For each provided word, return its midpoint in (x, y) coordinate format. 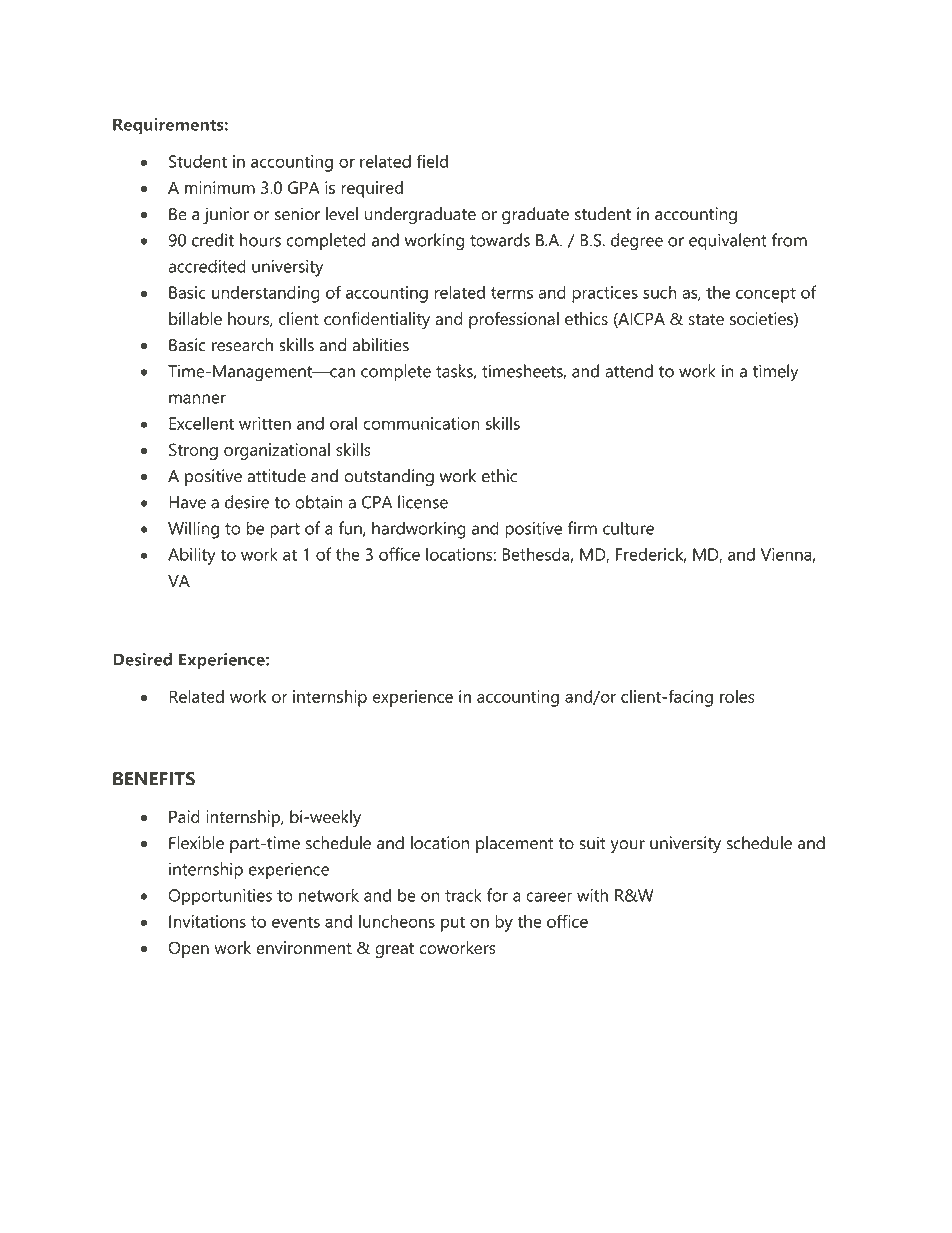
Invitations (207, 921)
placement (515, 844)
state (706, 319)
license (423, 502)
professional (514, 320)
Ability (192, 556)
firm (582, 528)
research (242, 345)
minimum (220, 187)
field (432, 161)
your (628, 846)
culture (628, 528)
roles (737, 696)
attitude (276, 476)
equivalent (728, 242)
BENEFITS (154, 779)
